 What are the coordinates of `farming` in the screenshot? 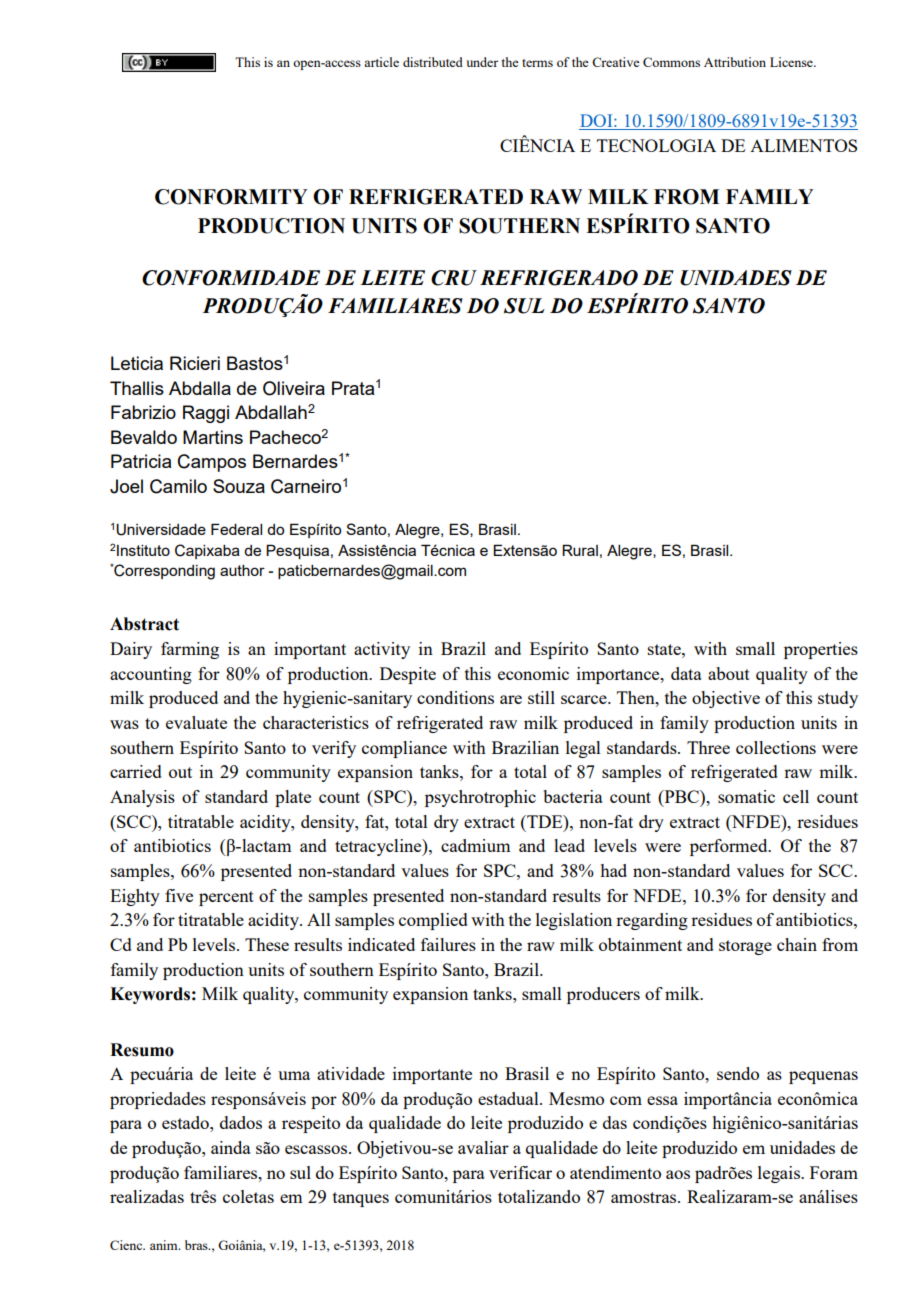 It's located at (190, 650).
